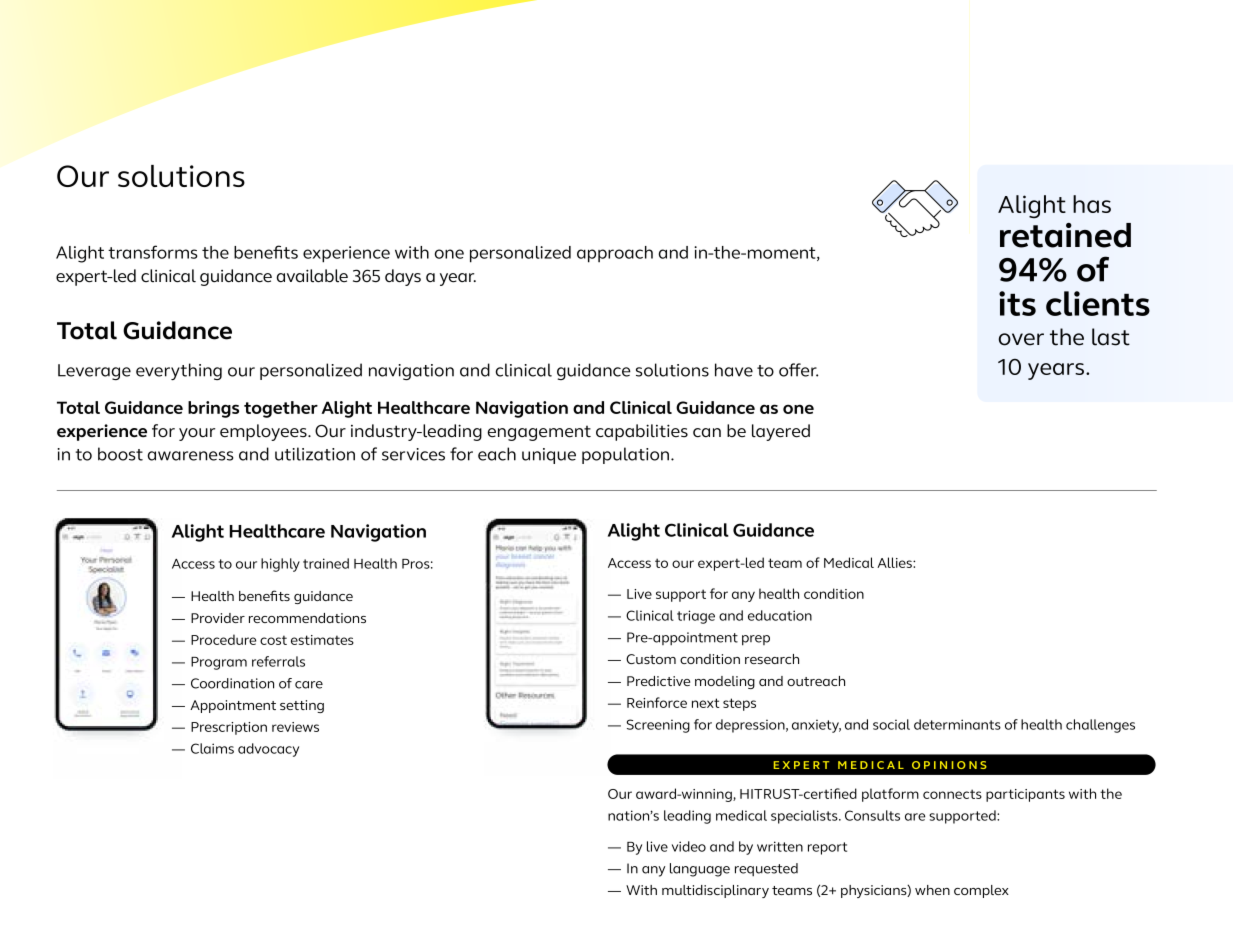 Image resolution: width=1233 pixels, height=952 pixels. I want to click on retained, so click(1065, 235).
